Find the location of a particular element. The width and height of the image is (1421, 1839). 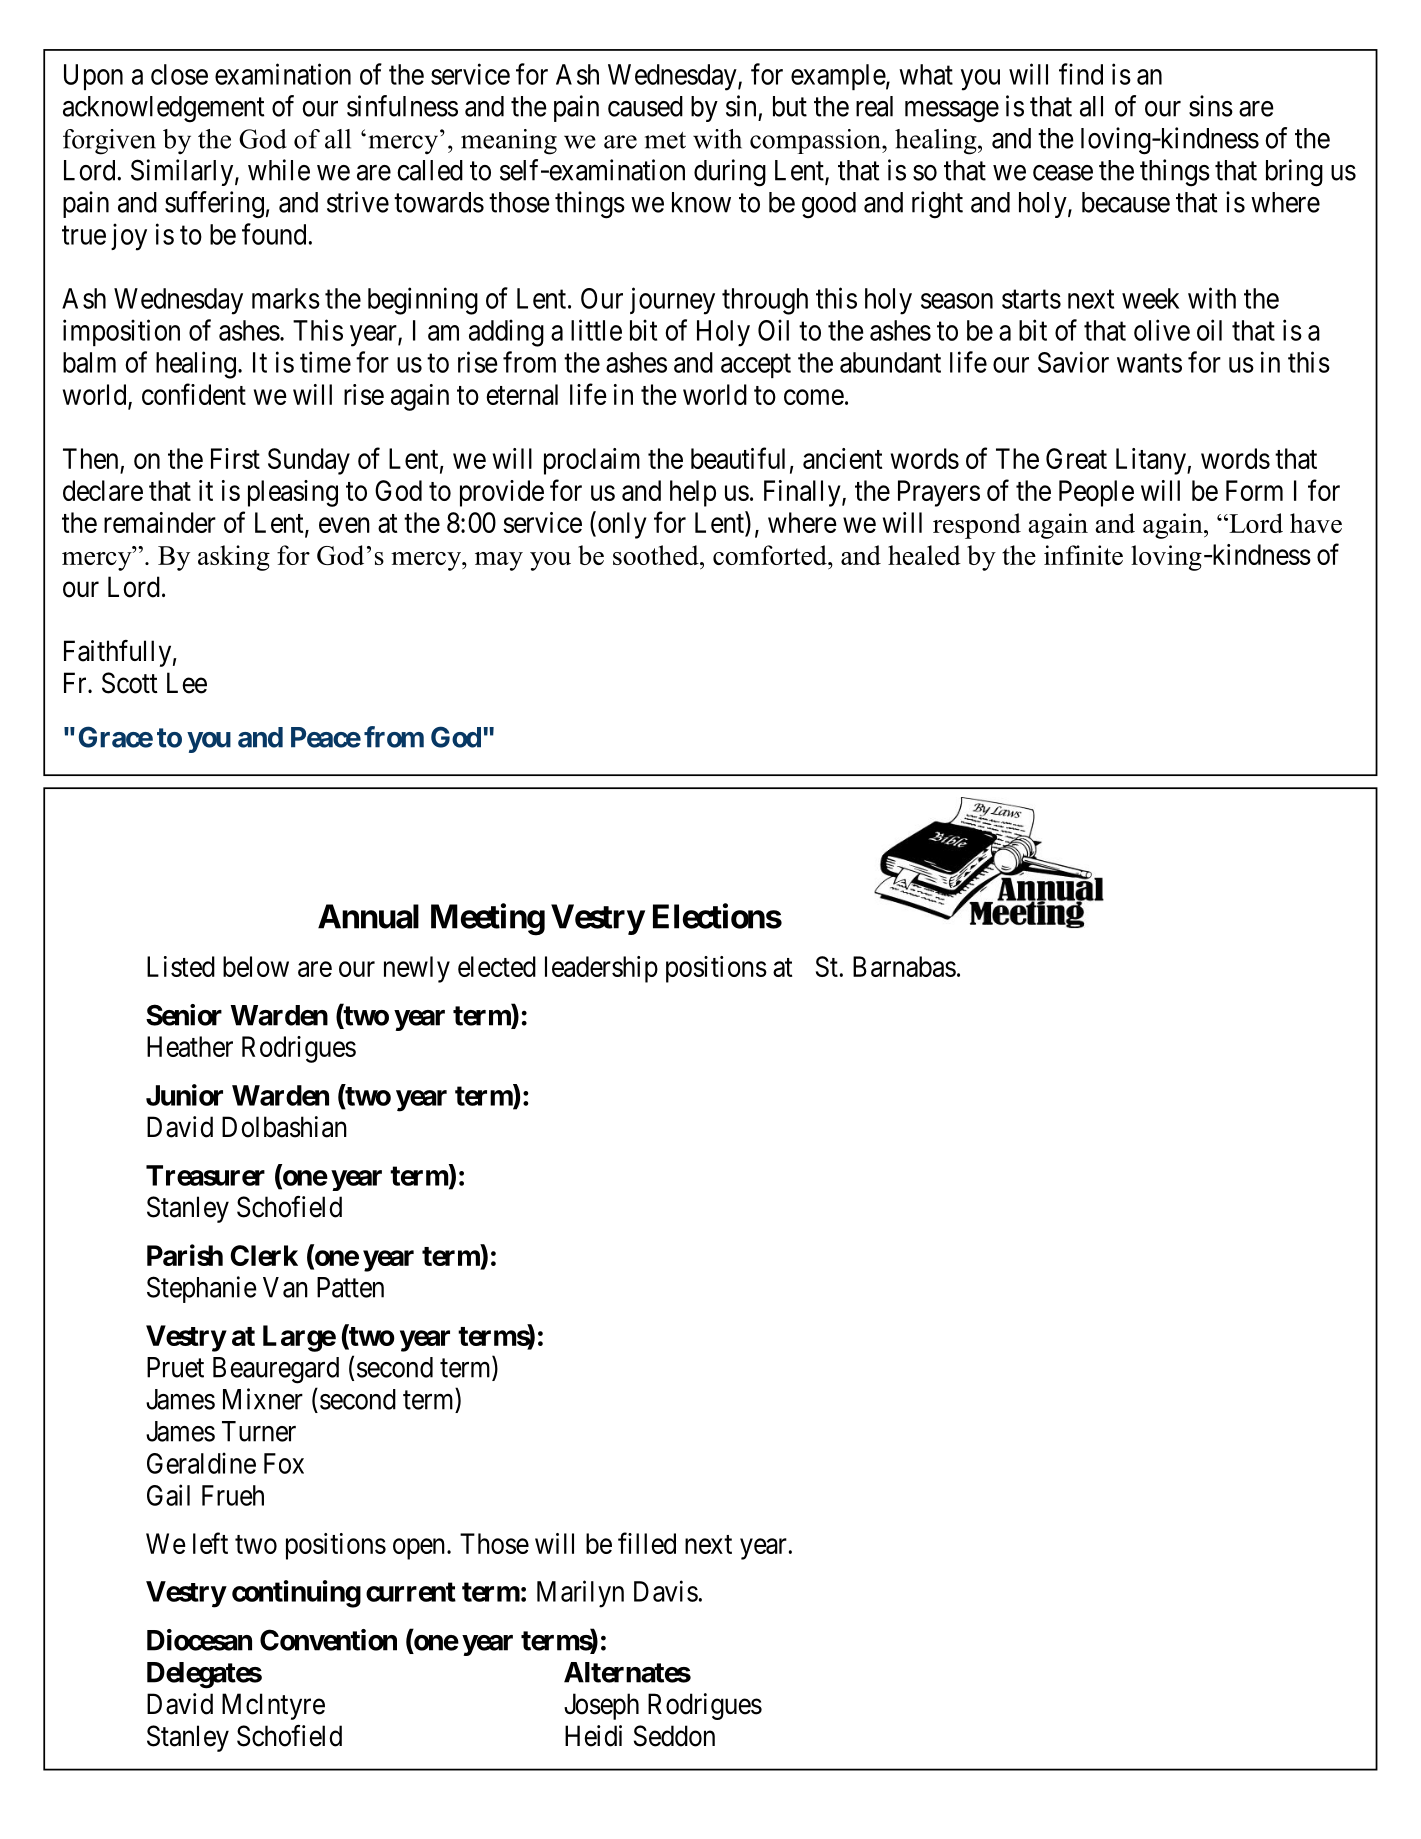

while is located at coordinates (279, 170).
